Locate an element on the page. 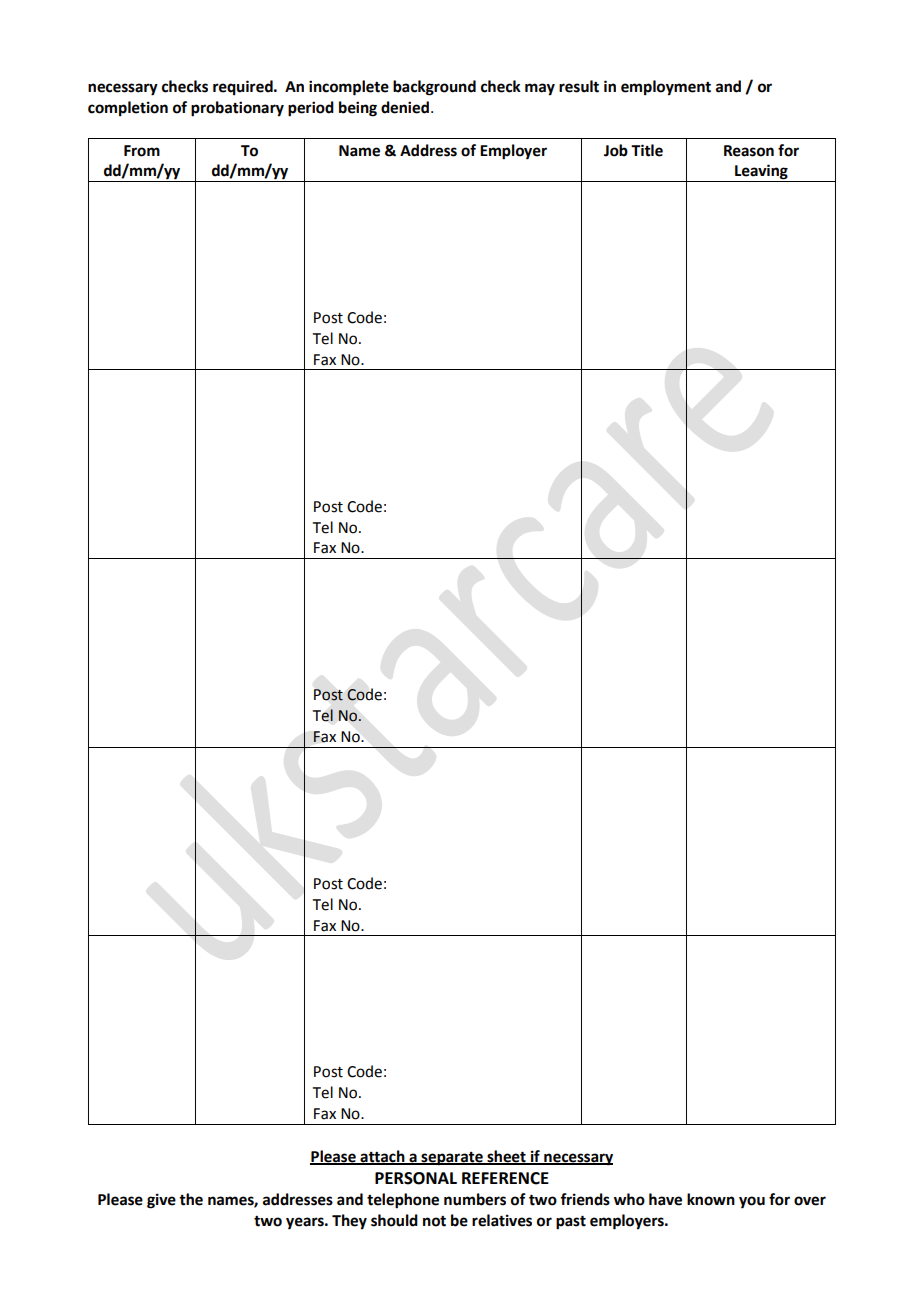 This document has height=1308, width=924. They is located at coordinates (349, 1222).
